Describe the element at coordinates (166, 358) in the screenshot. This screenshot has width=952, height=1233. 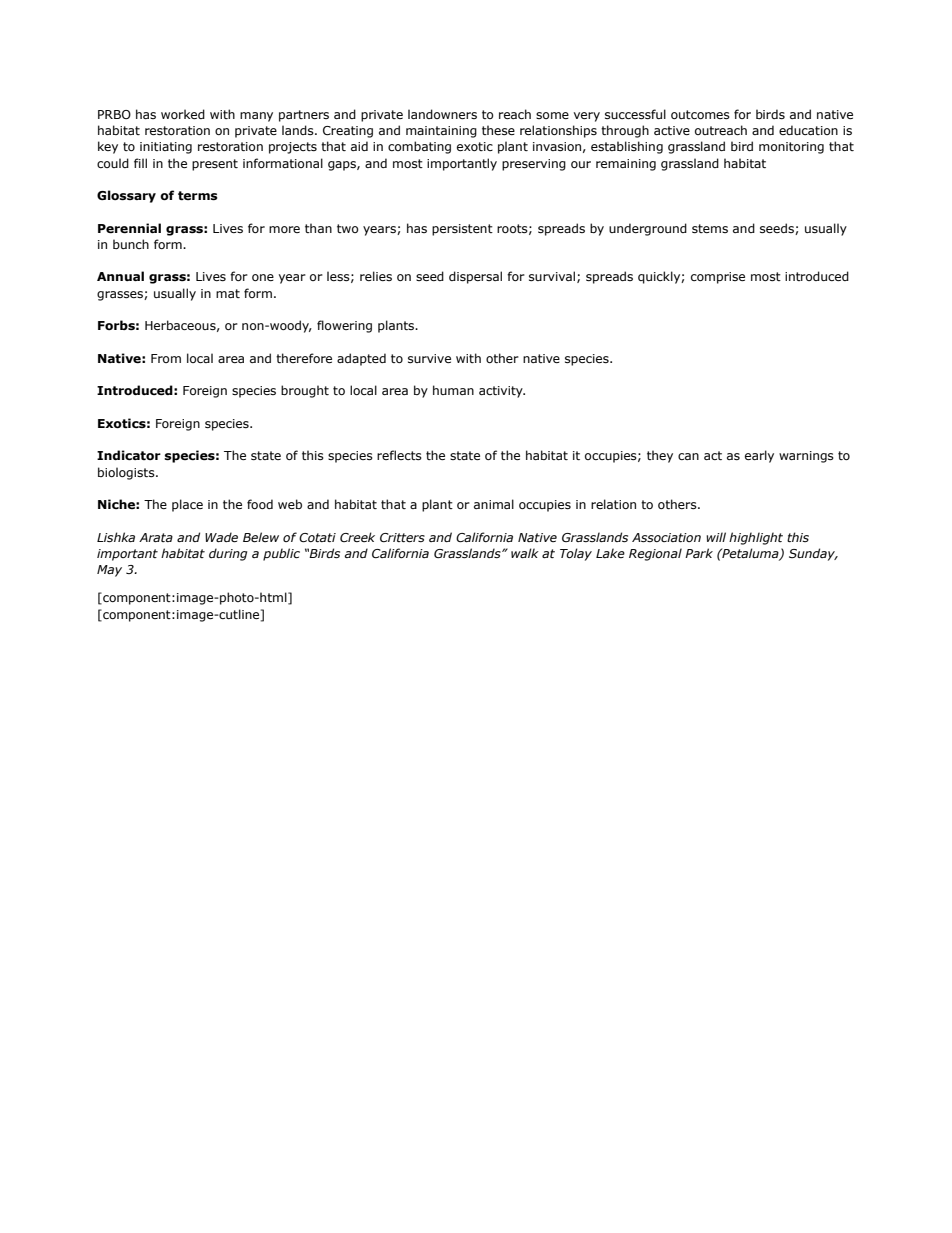
I see `From` at that location.
